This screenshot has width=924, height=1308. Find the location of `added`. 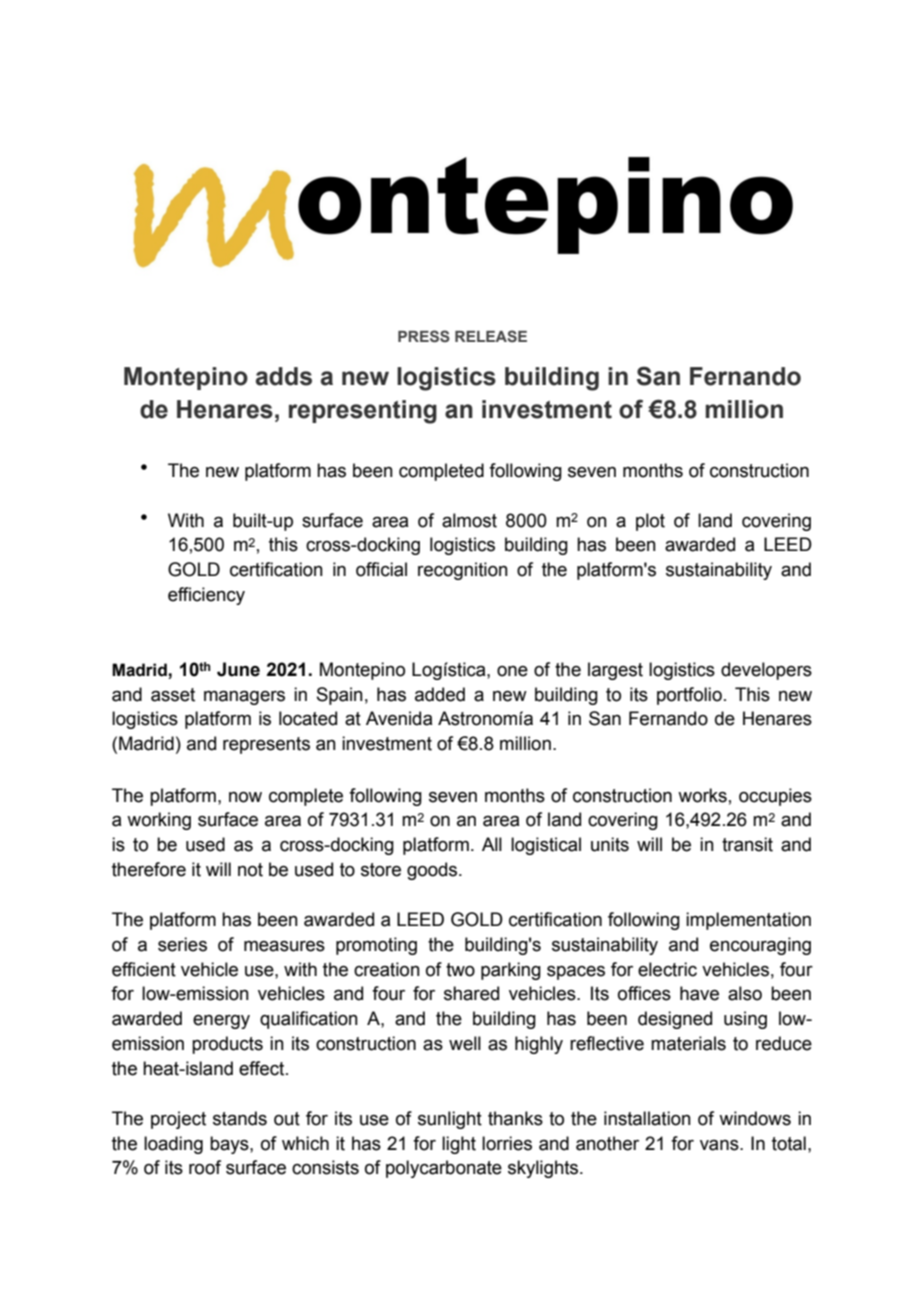

added is located at coordinates (440, 694).
